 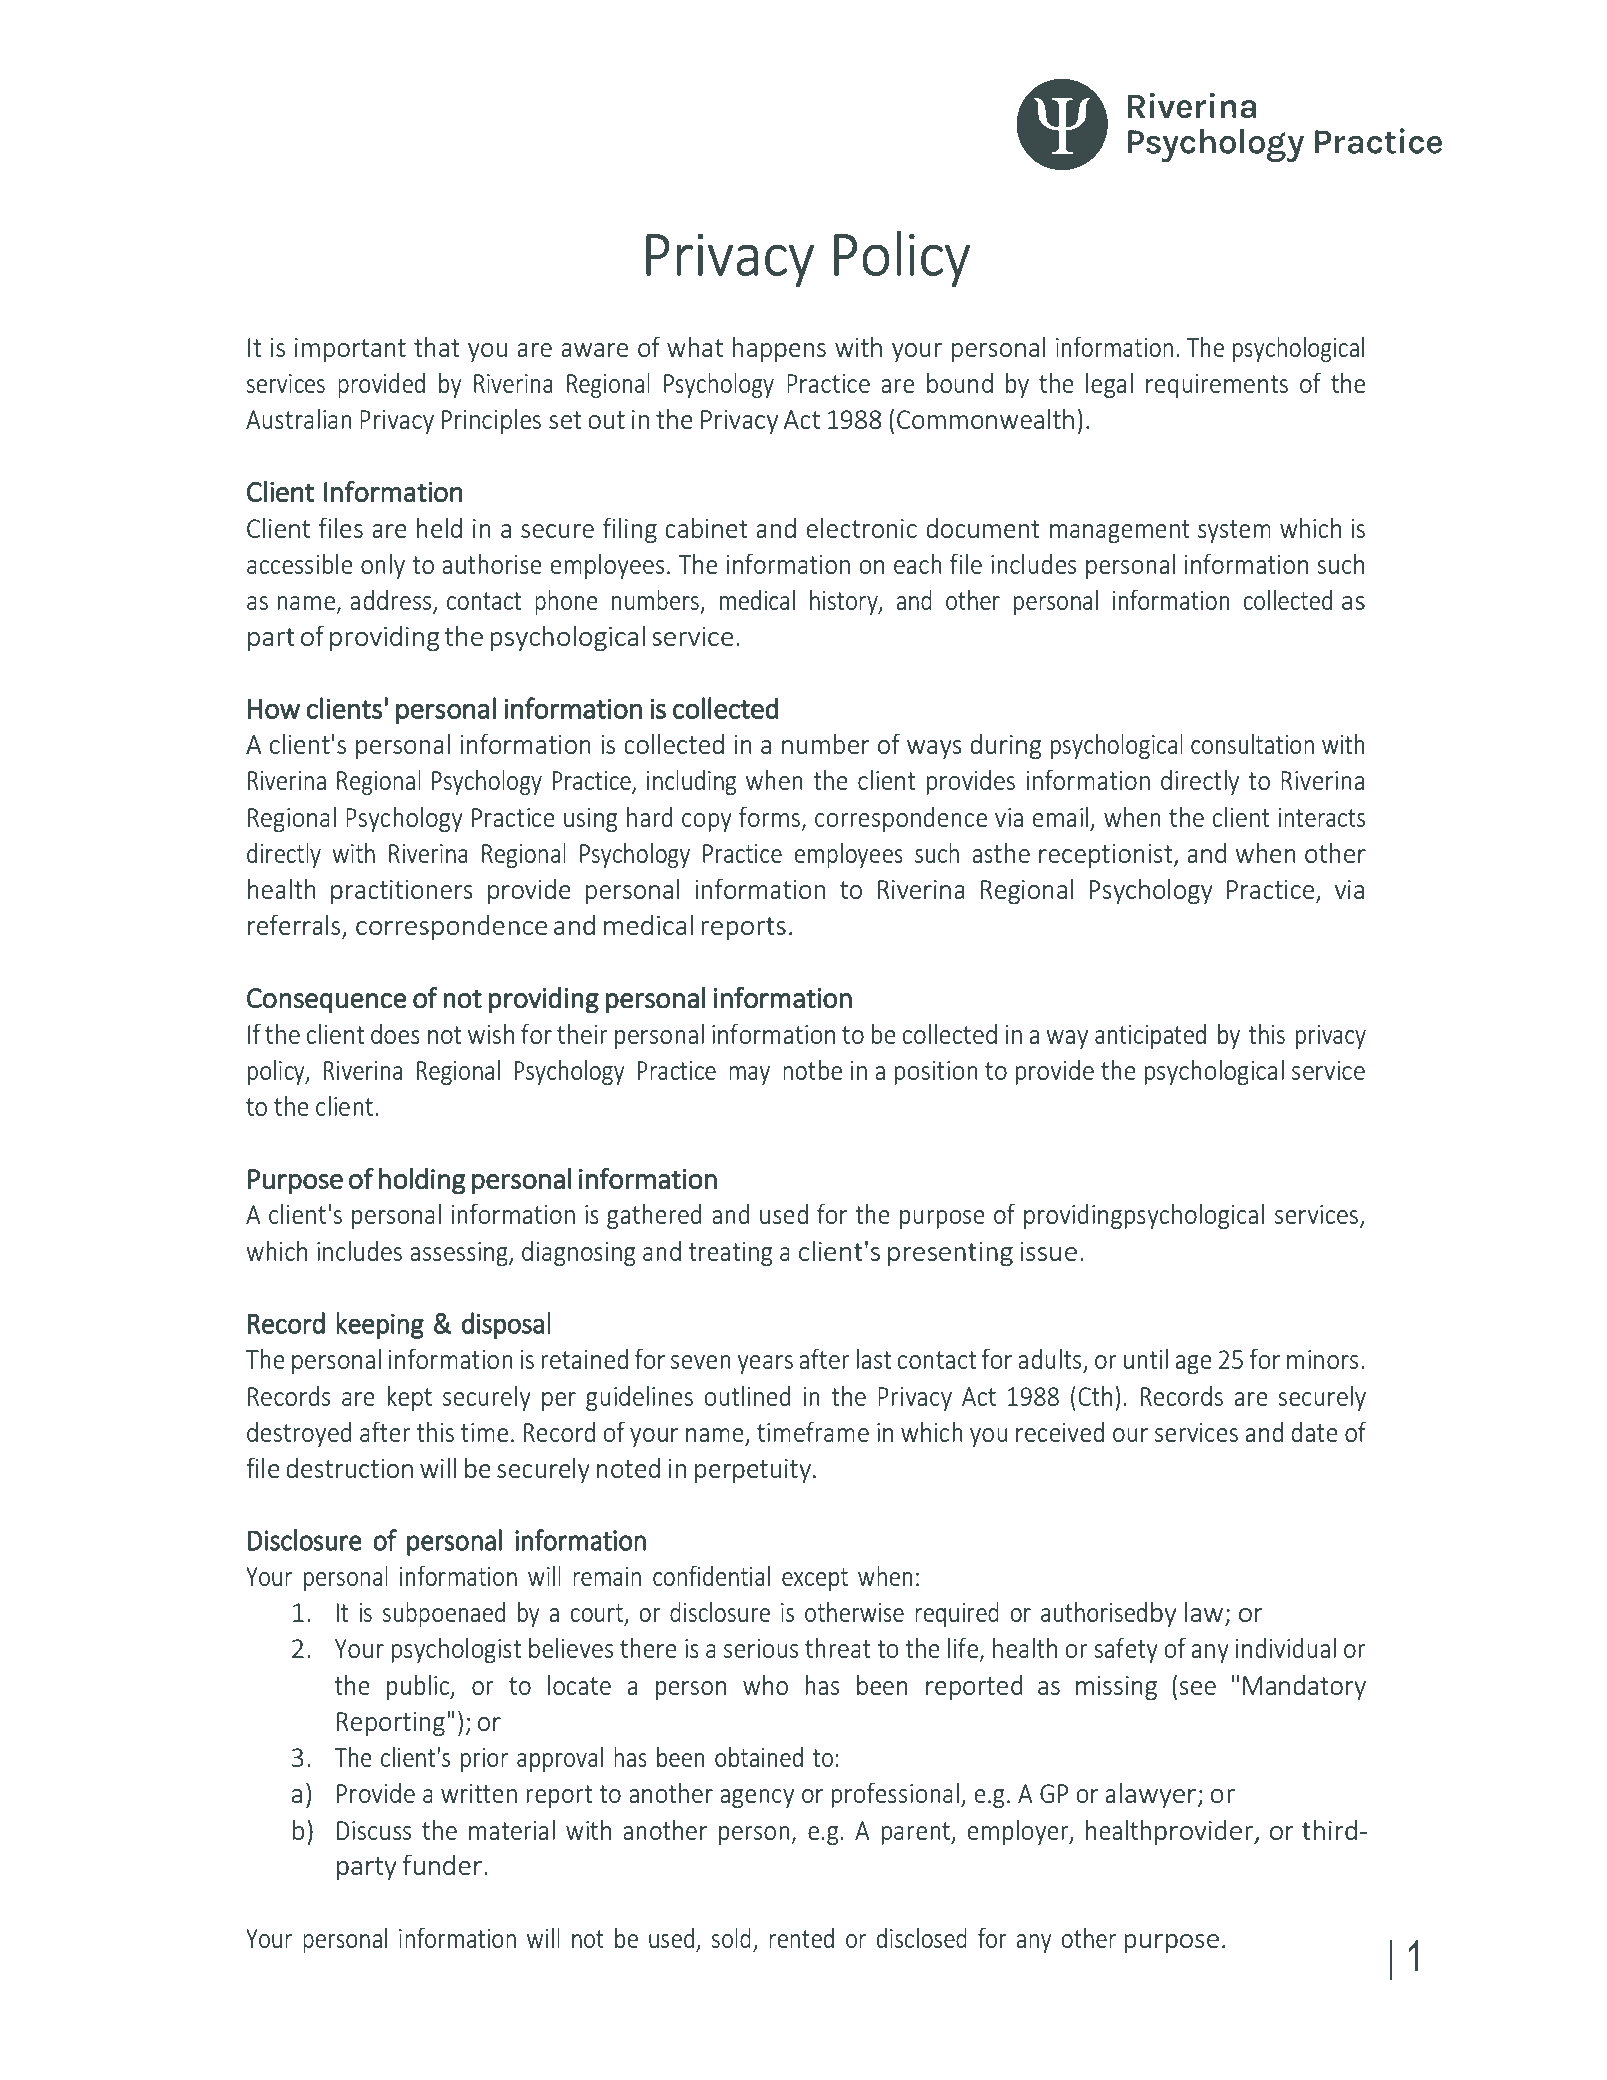 What do you see at coordinates (769, 816) in the image?
I see `forms` at bounding box center [769, 816].
